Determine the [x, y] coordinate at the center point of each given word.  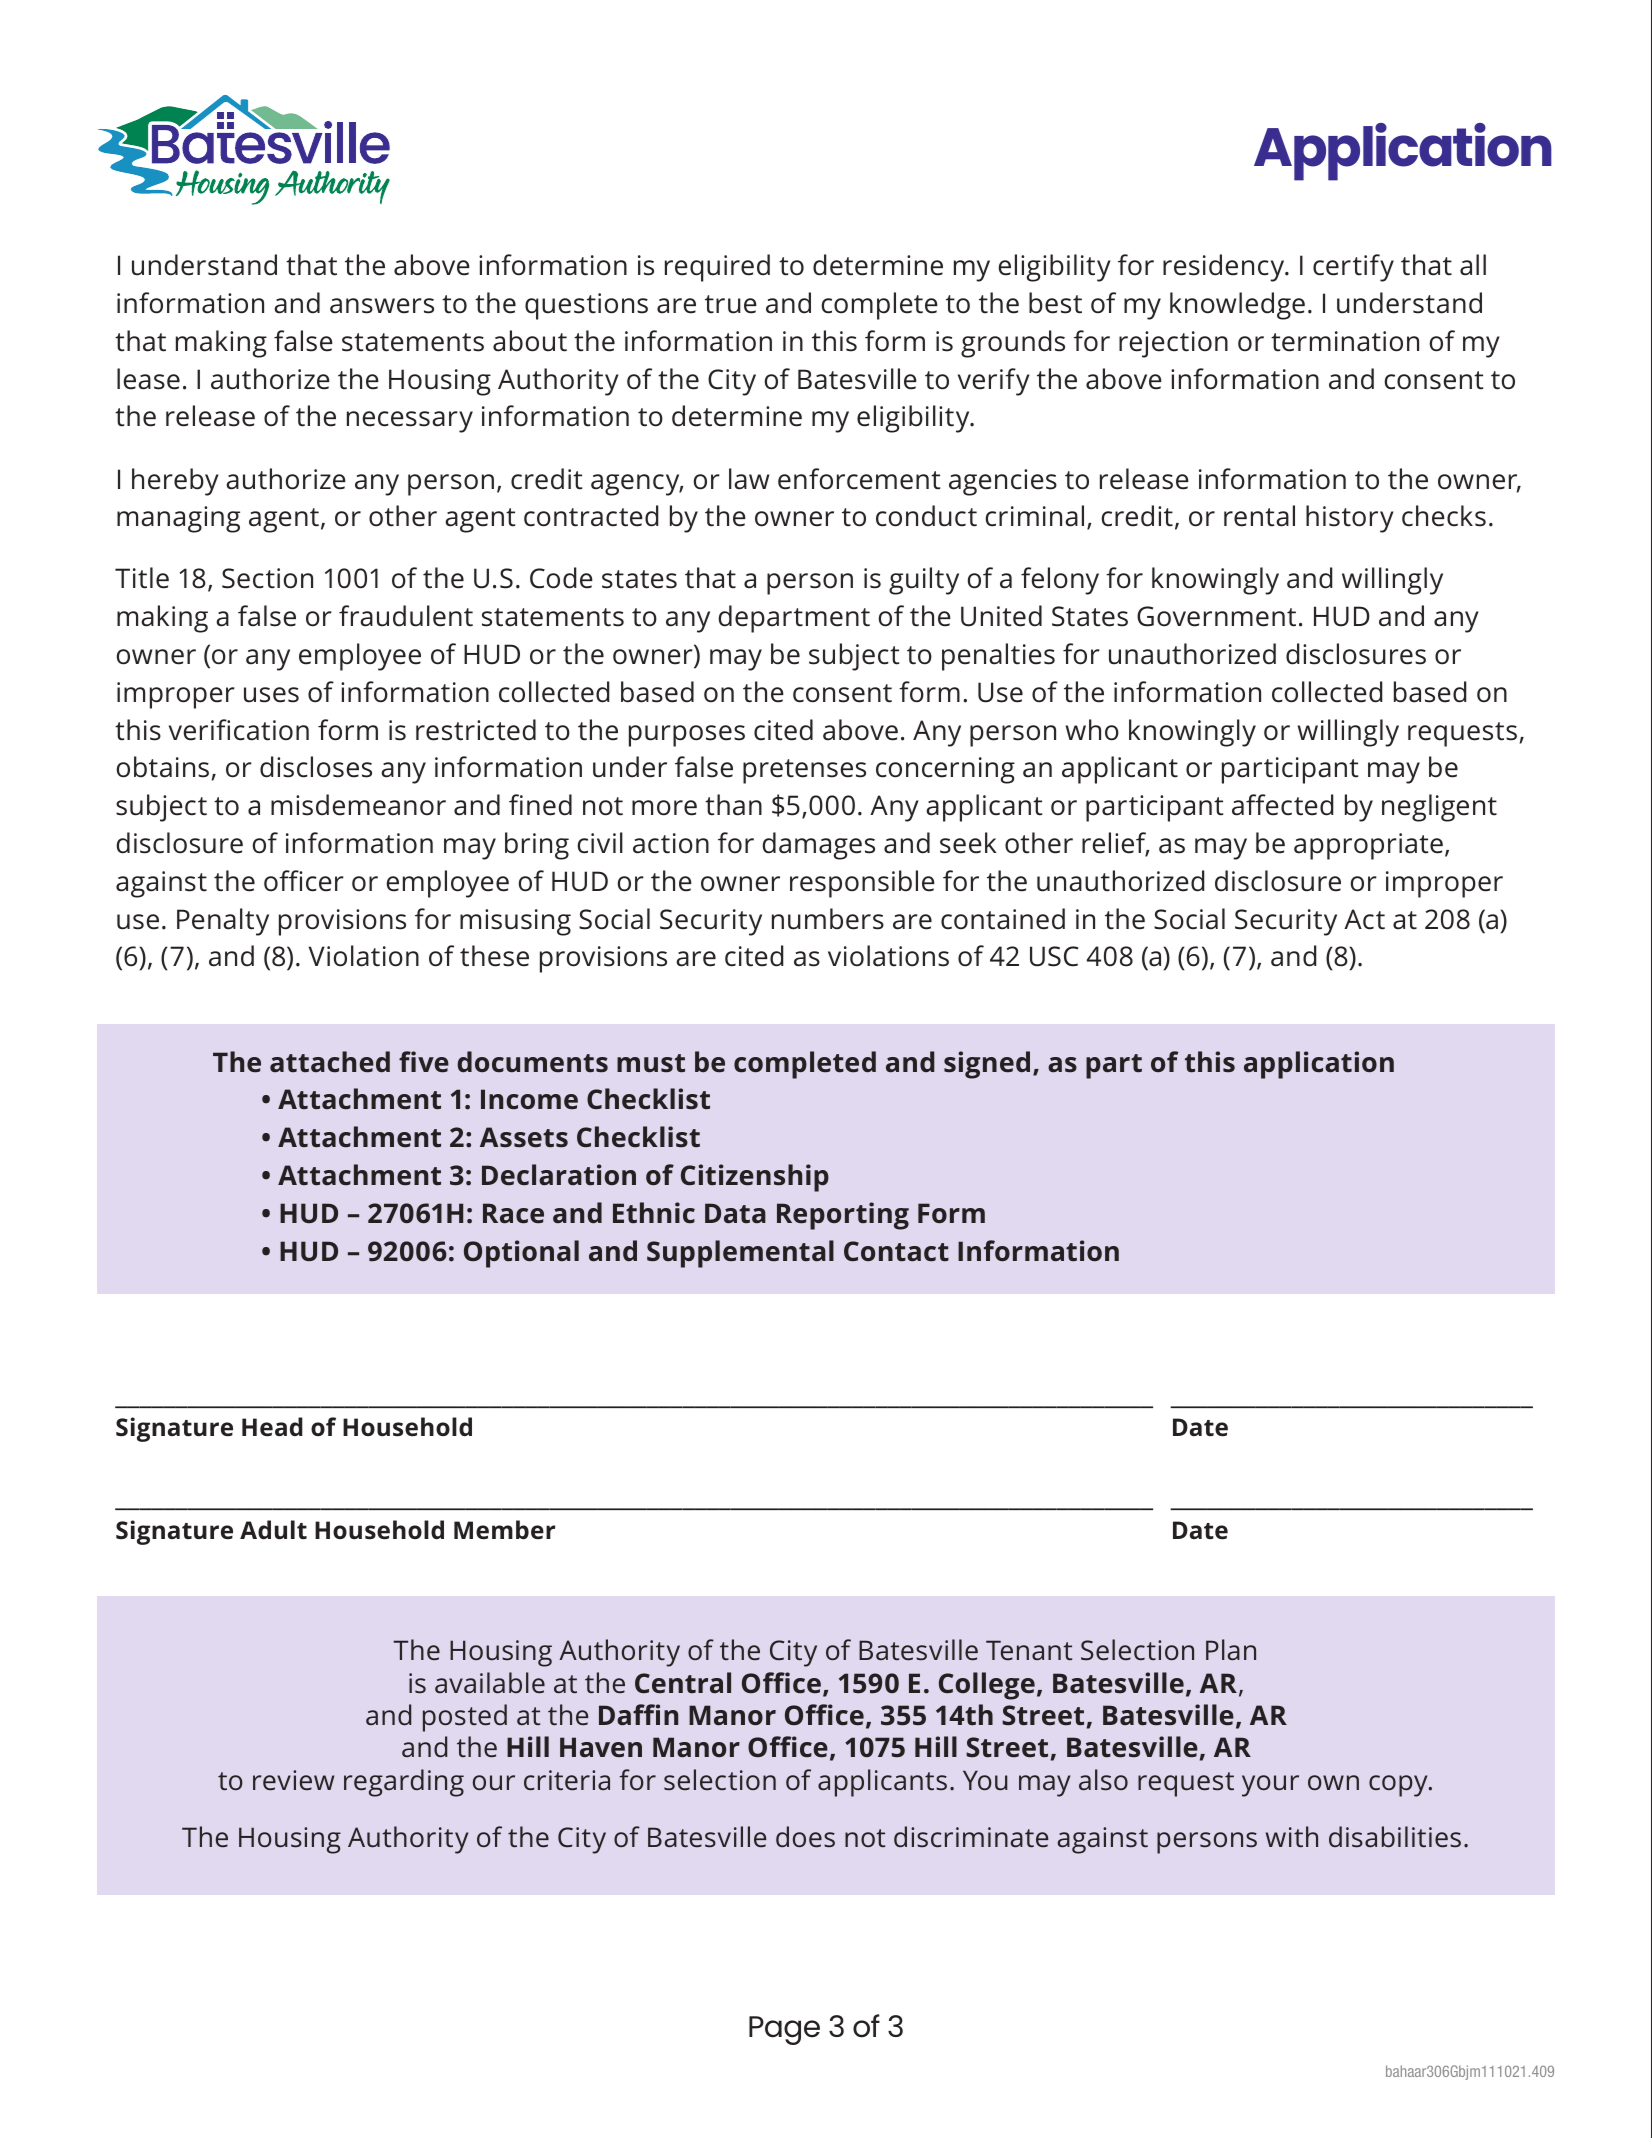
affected [1283, 805]
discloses [316, 767]
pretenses [804, 771]
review [293, 1780]
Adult [273, 1529]
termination [1345, 341]
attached [330, 1062]
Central [683, 1683]
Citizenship [755, 1178]
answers [382, 306]
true [731, 304]
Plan [1231, 1649]
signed [987, 1065]
